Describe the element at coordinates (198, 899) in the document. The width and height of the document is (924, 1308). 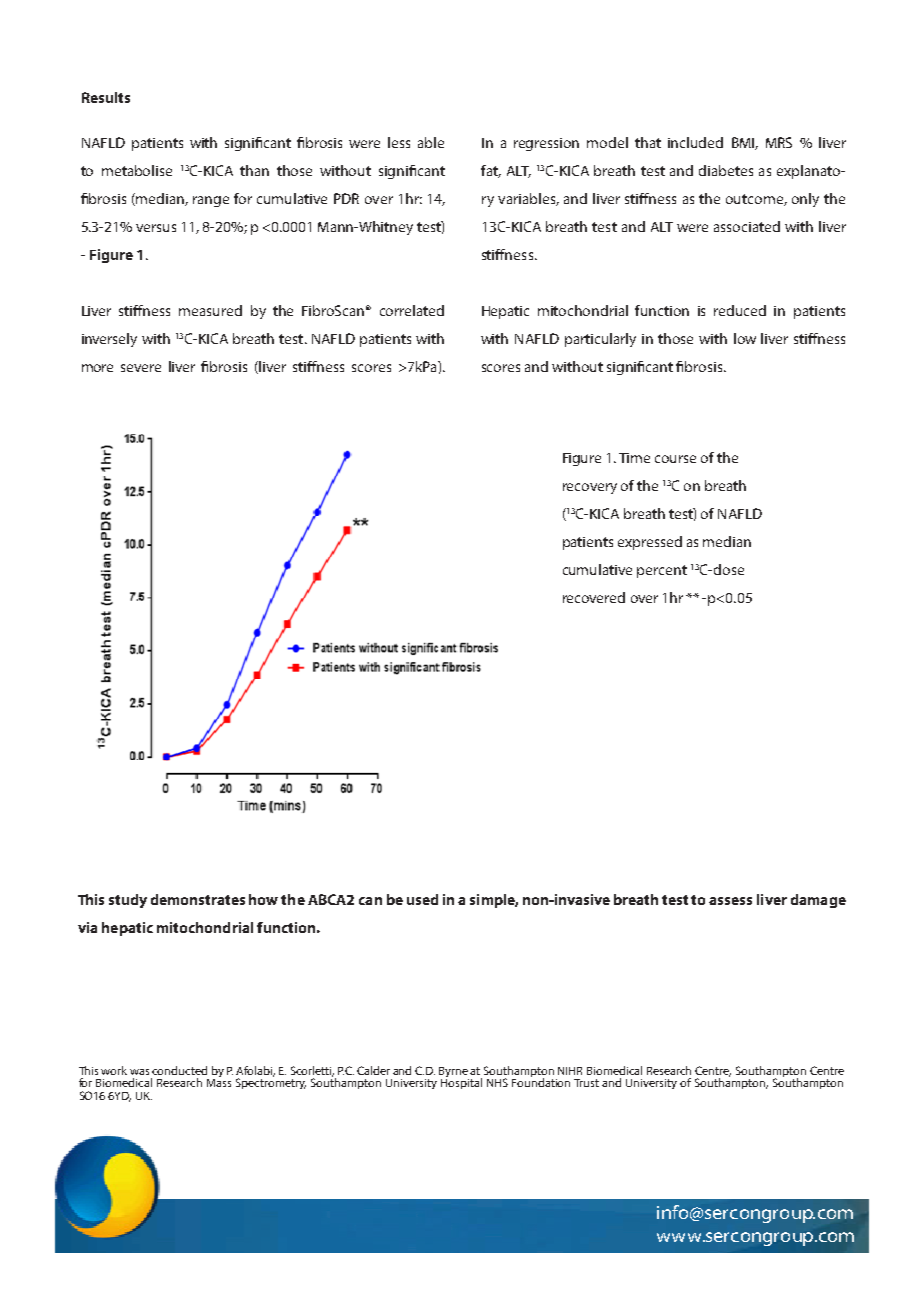
I see `demonstrates` at that location.
